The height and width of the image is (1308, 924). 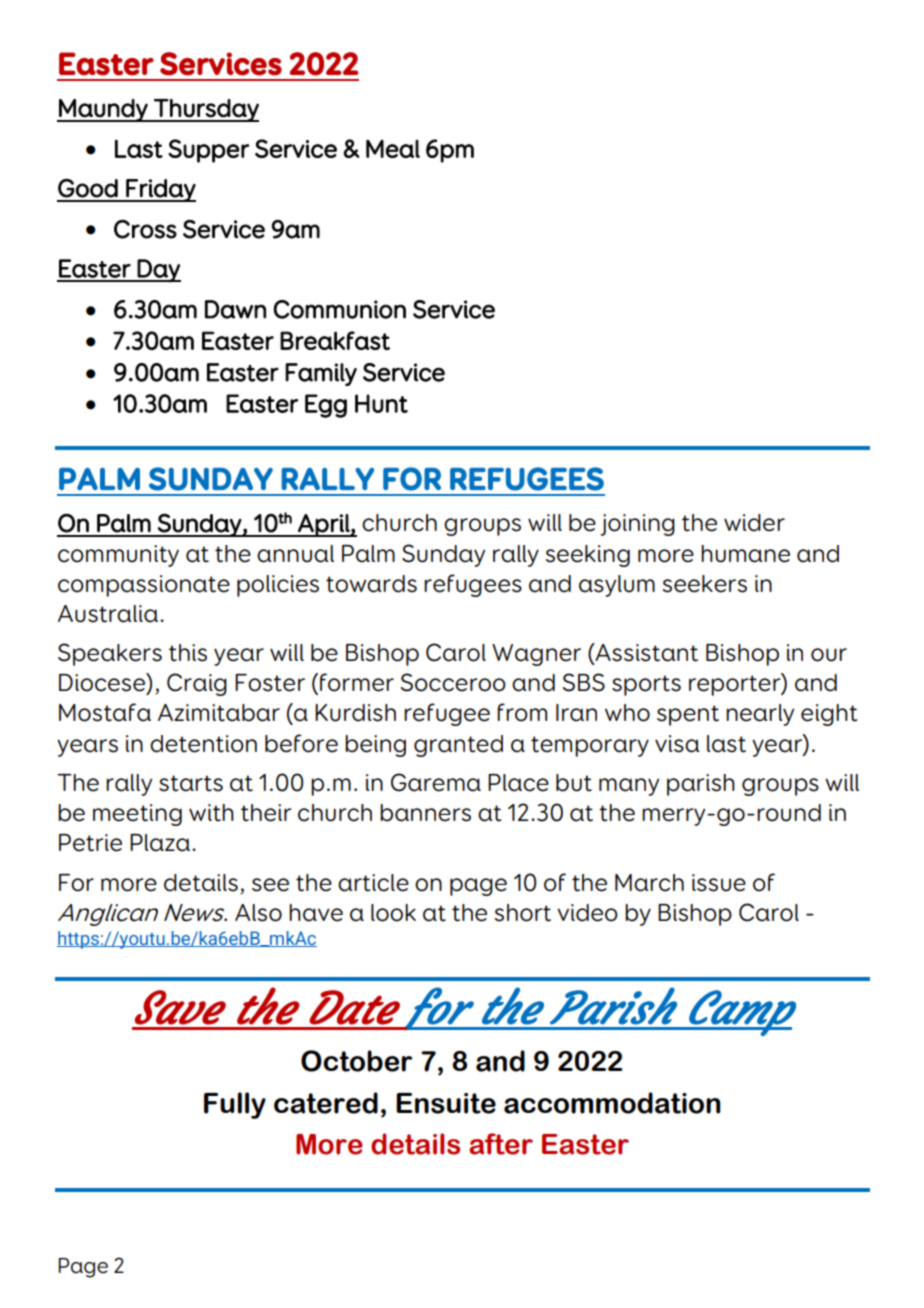 I want to click on Supper, so click(x=208, y=151).
